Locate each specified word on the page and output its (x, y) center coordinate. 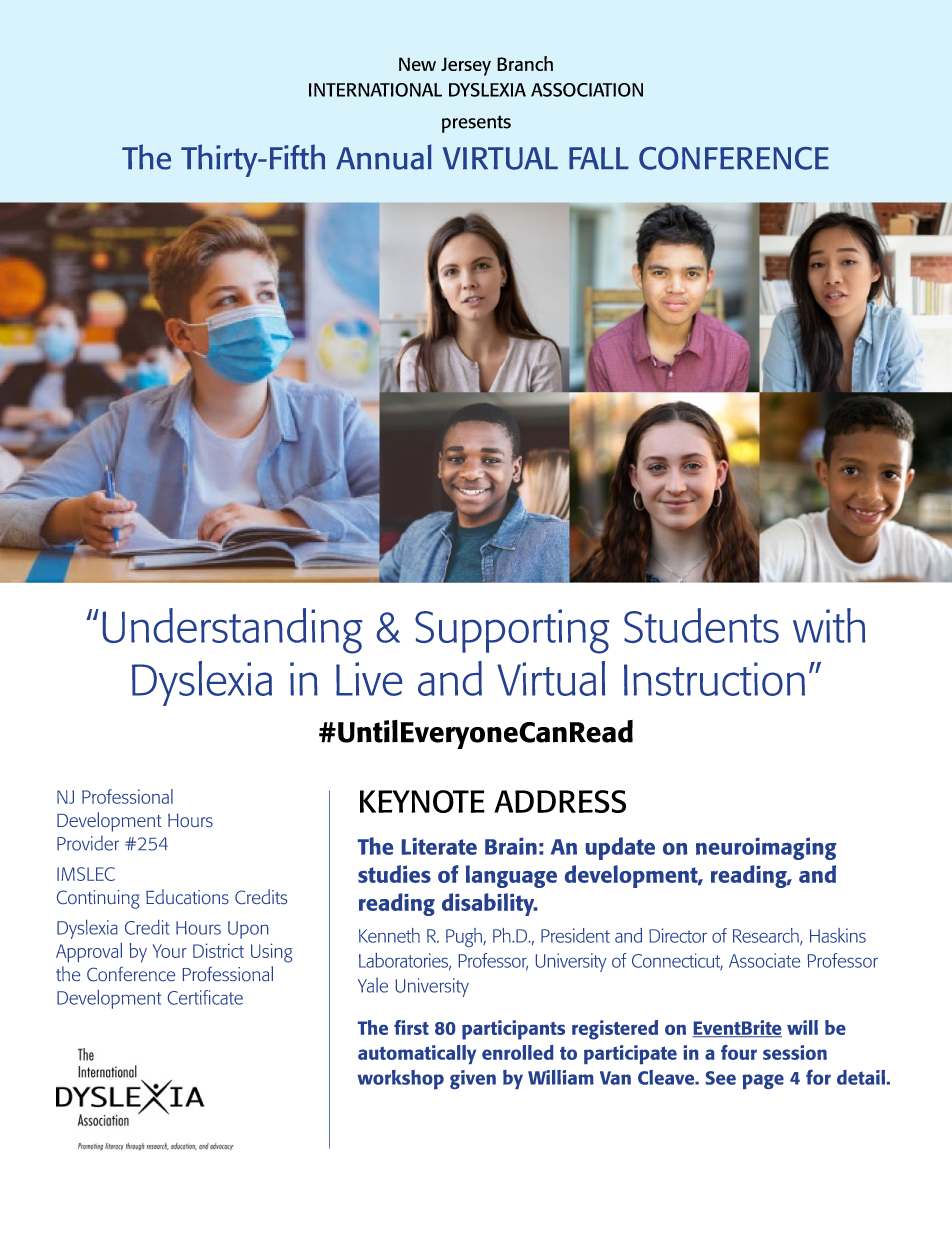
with (829, 625)
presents (476, 124)
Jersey (466, 66)
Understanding (232, 631)
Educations (187, 896)
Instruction (714, 679)
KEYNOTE (422, 801)
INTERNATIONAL (375, 90)
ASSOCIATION (587, 90)
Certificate (205, 997)
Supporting (512, 631)
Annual (384, 157)
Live (369, 679)
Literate (439, 846)
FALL (599, 158)
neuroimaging (766, 848)
